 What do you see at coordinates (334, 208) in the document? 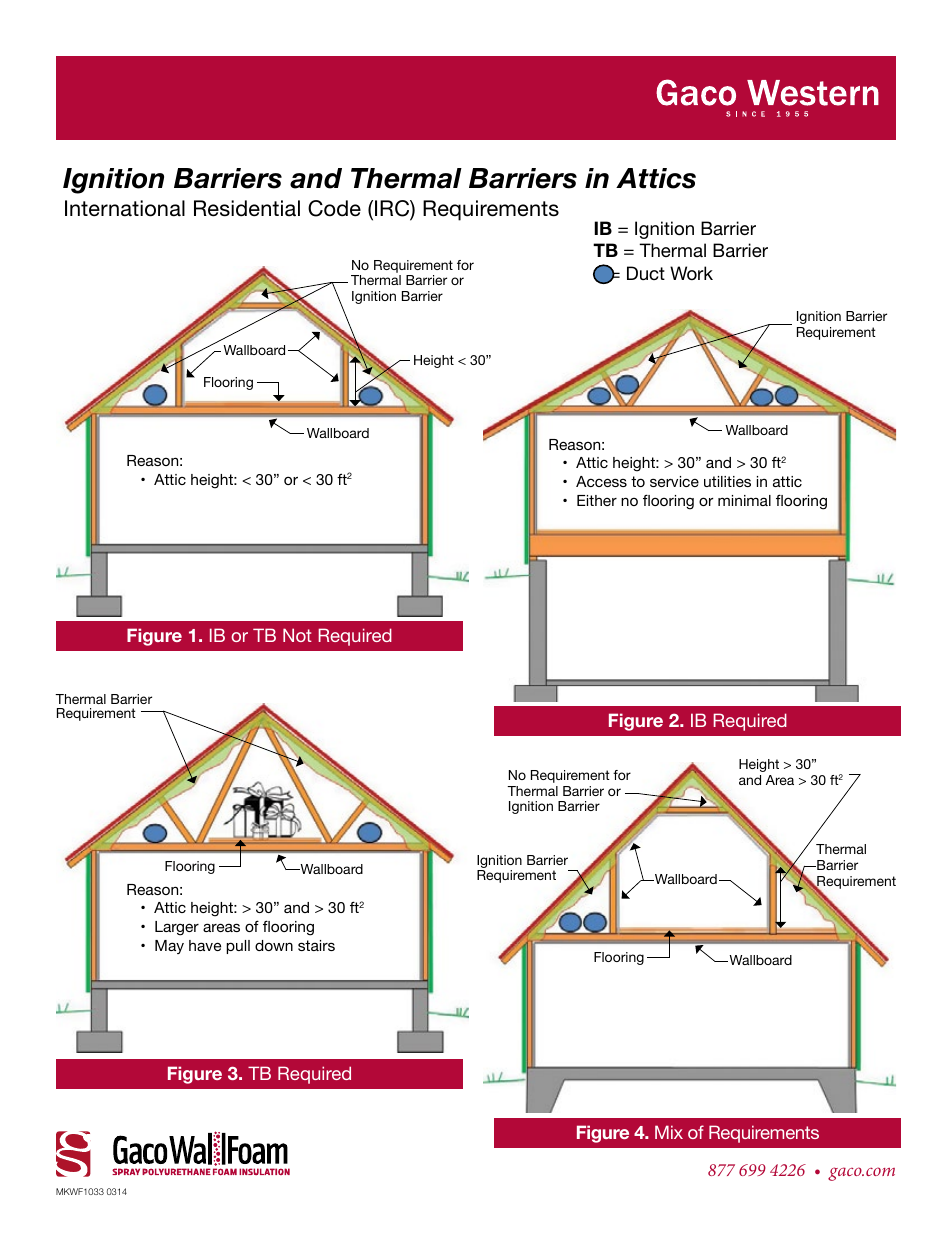
I see `Code` at bounding box center [334, 208].
